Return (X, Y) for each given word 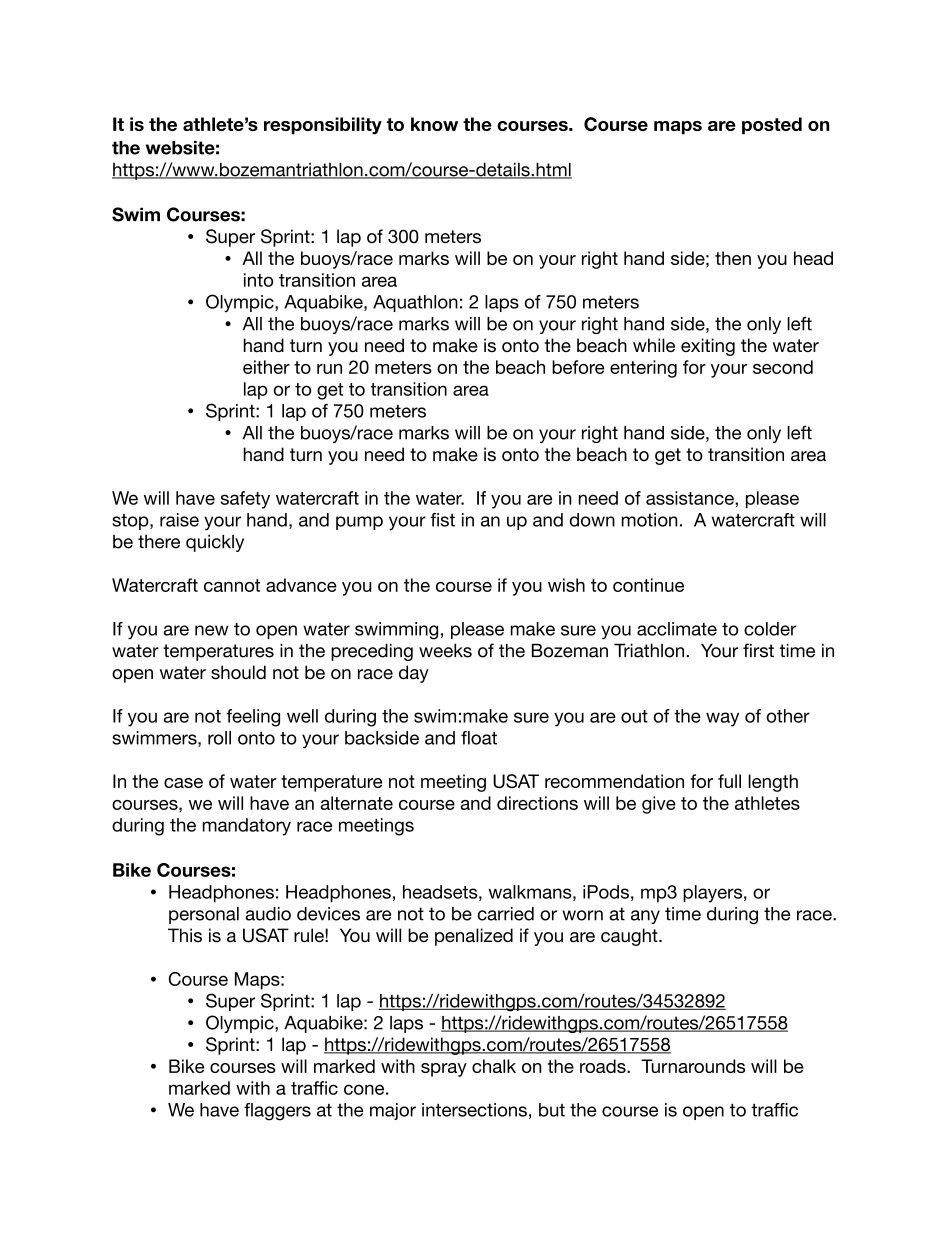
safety (245, 500)
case (183, 783)
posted (772, 126)
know (434, 124)
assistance (691, 498)
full (729, 781)
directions (537, 803)
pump (359, 523)
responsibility (323, 126)
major (393, 1111)
